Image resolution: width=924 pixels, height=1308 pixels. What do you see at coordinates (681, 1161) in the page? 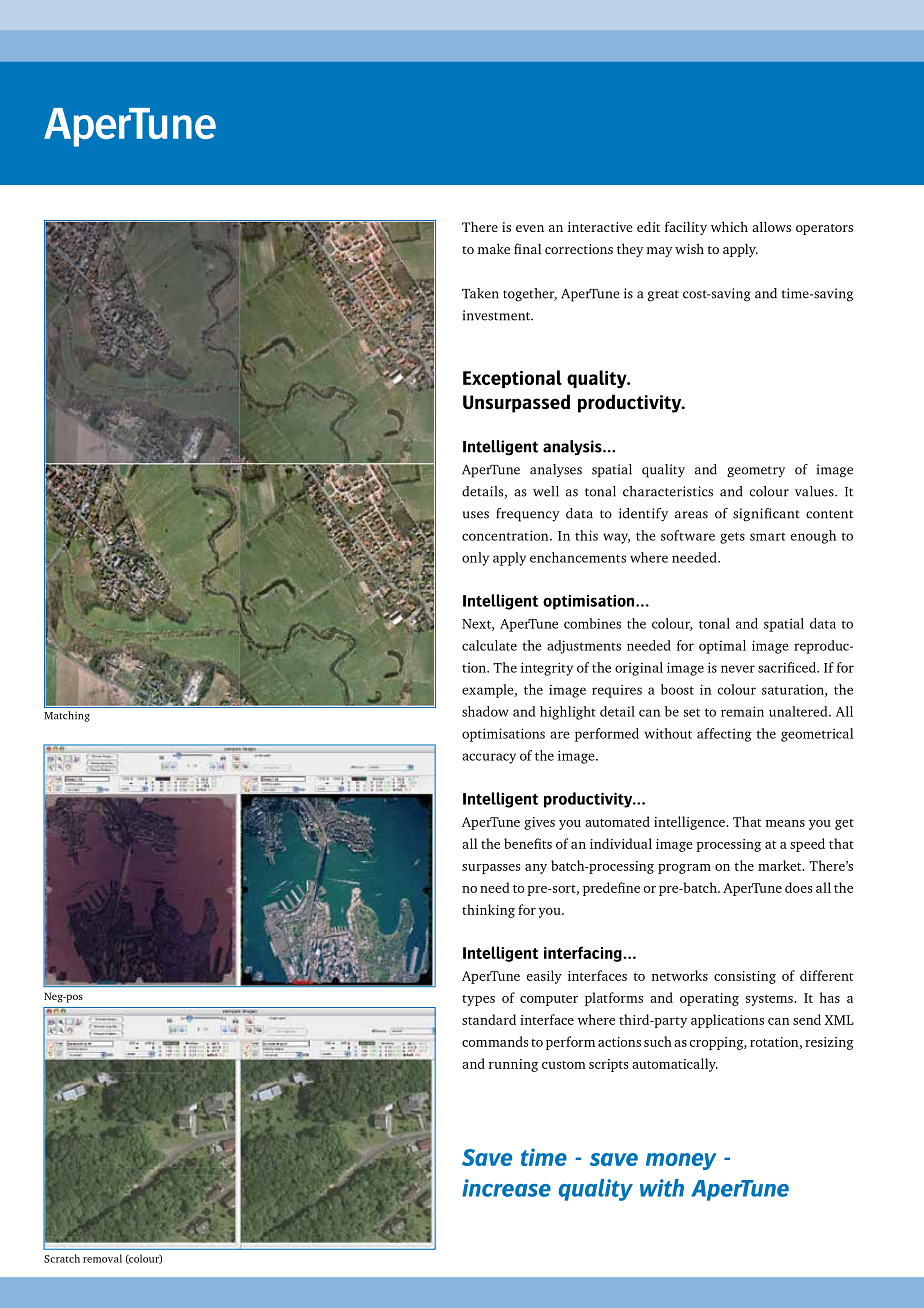
I see `money` at bounding box center [681, 1161].
